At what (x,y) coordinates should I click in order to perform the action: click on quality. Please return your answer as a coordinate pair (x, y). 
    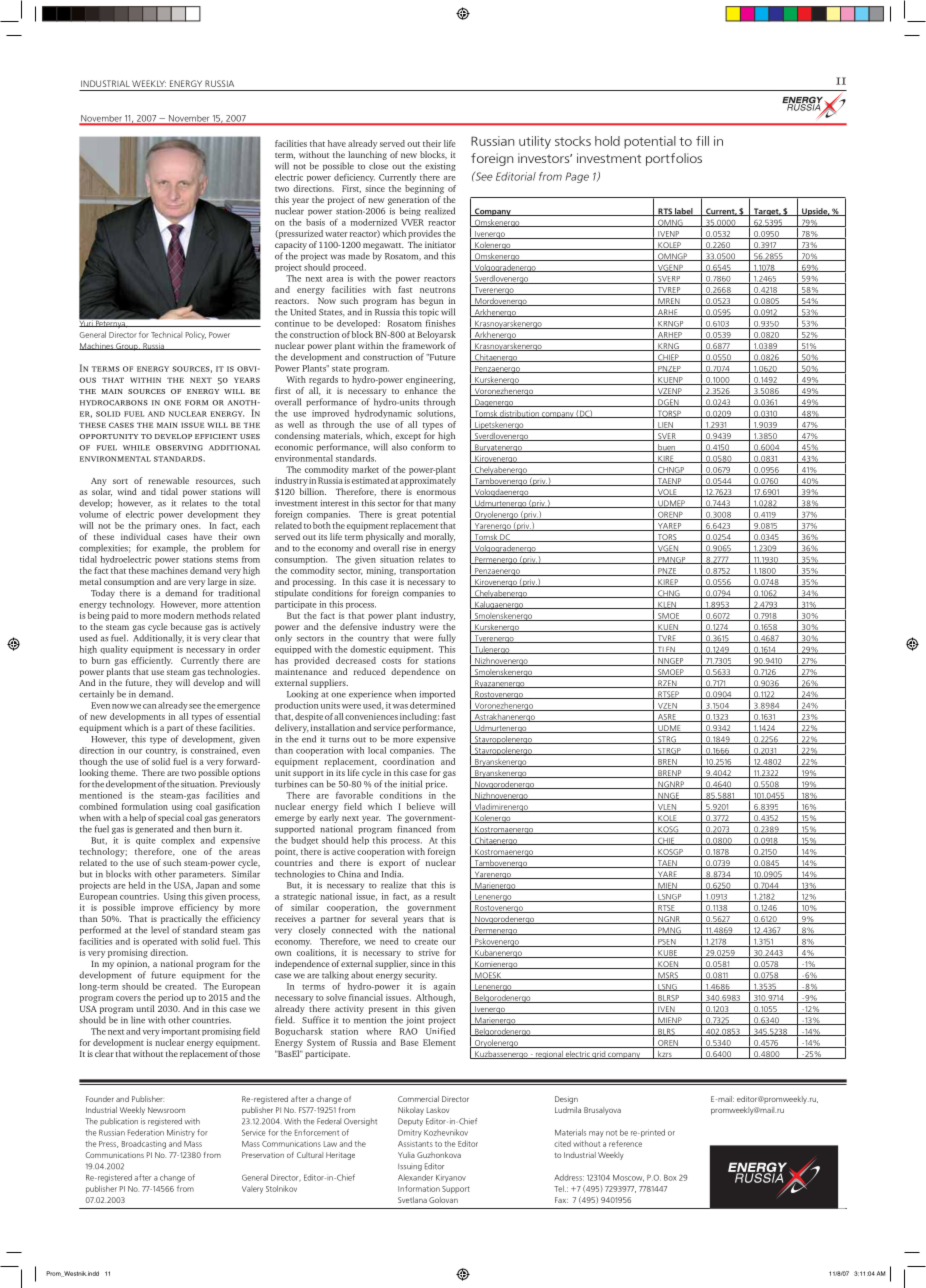
    Looking at the image, I should click on (114, 650).
